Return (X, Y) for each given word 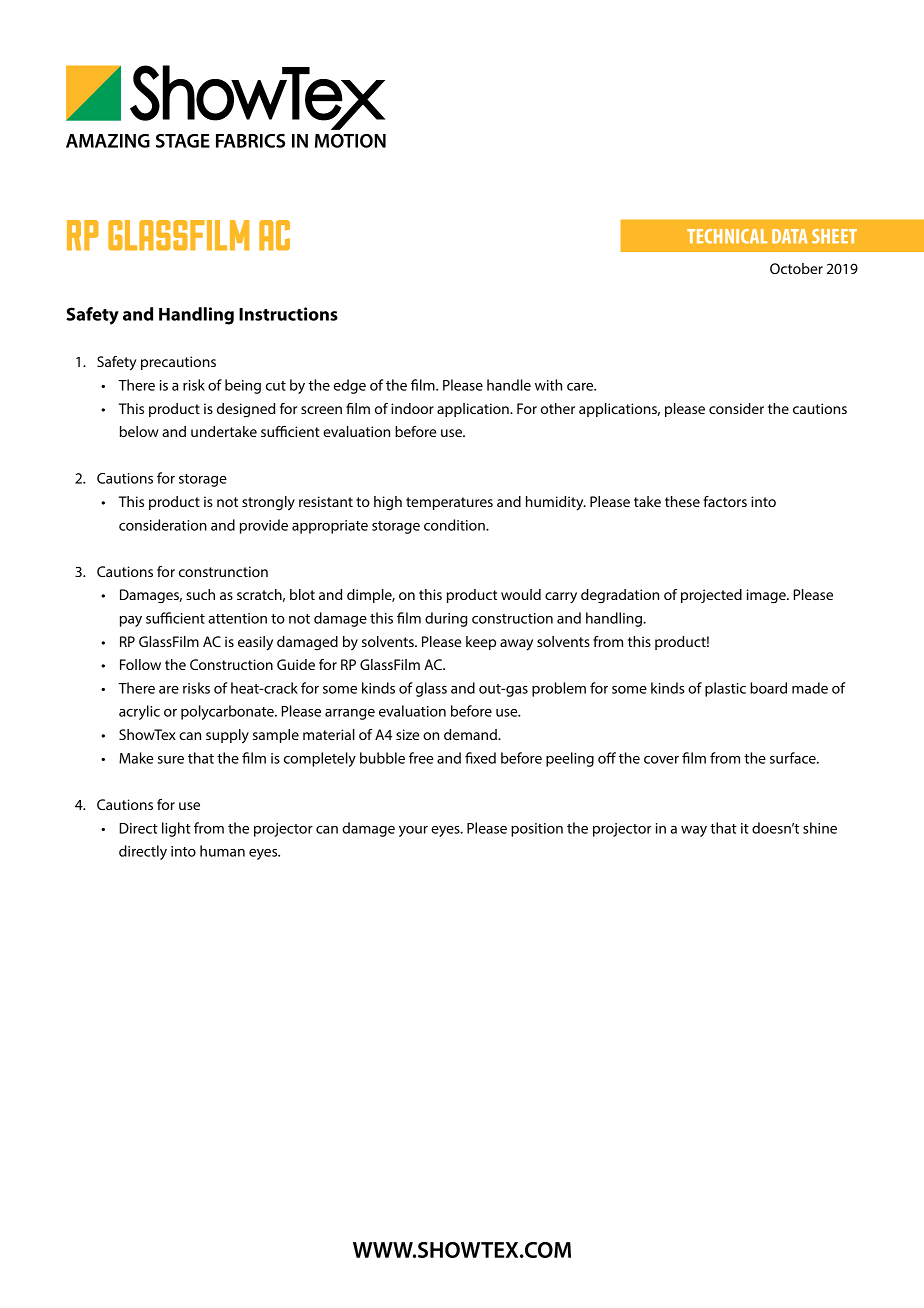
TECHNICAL (727, 236)
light (176, 829)
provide (264, 526)
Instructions (288, 314)
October (796, 268)
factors (725, 501)
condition (455, 525)
